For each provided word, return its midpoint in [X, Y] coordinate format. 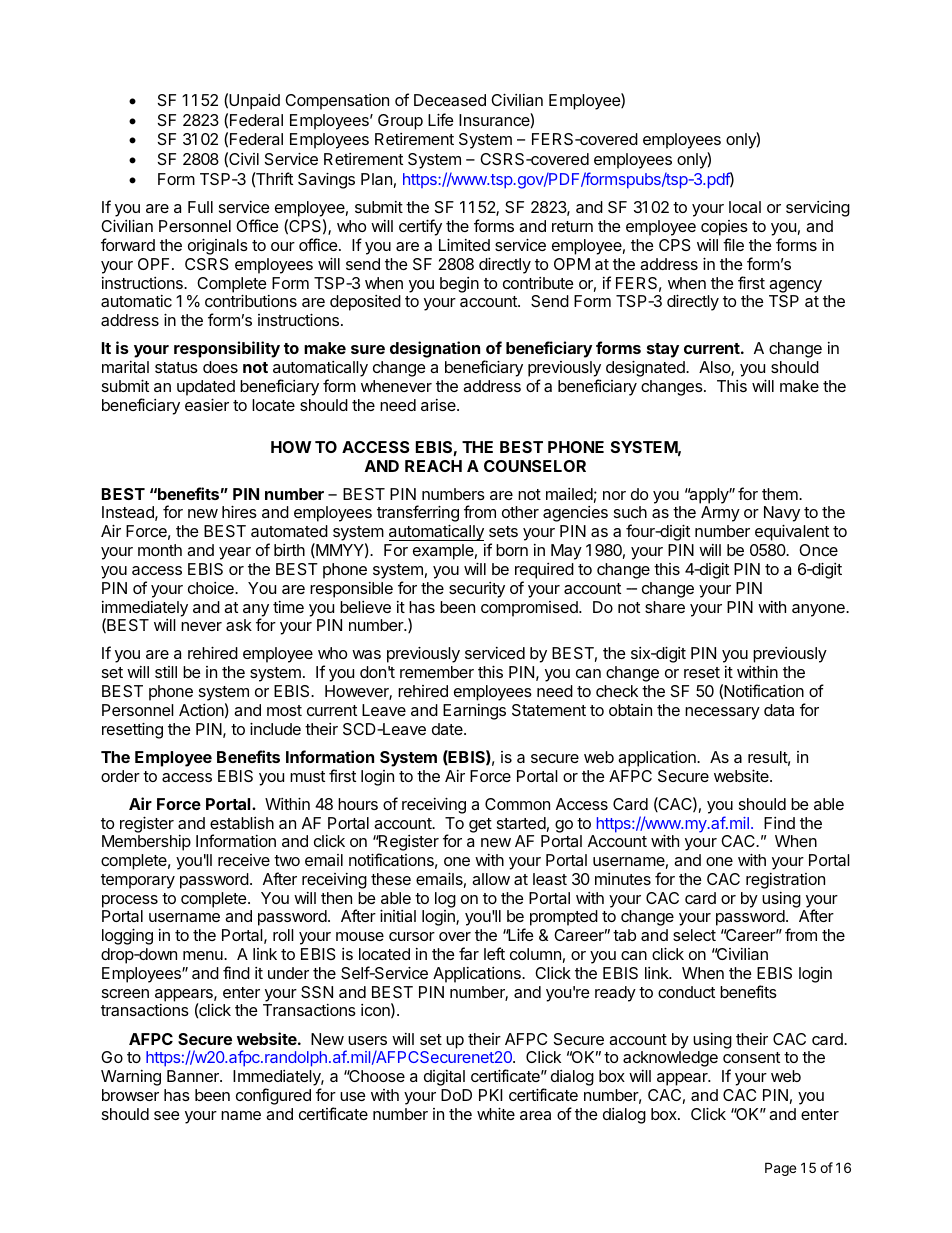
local [745, 207]
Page [780, 1169]
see [167, 1115]
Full [200, 207]
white [496, 1113]
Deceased [450, 100]
